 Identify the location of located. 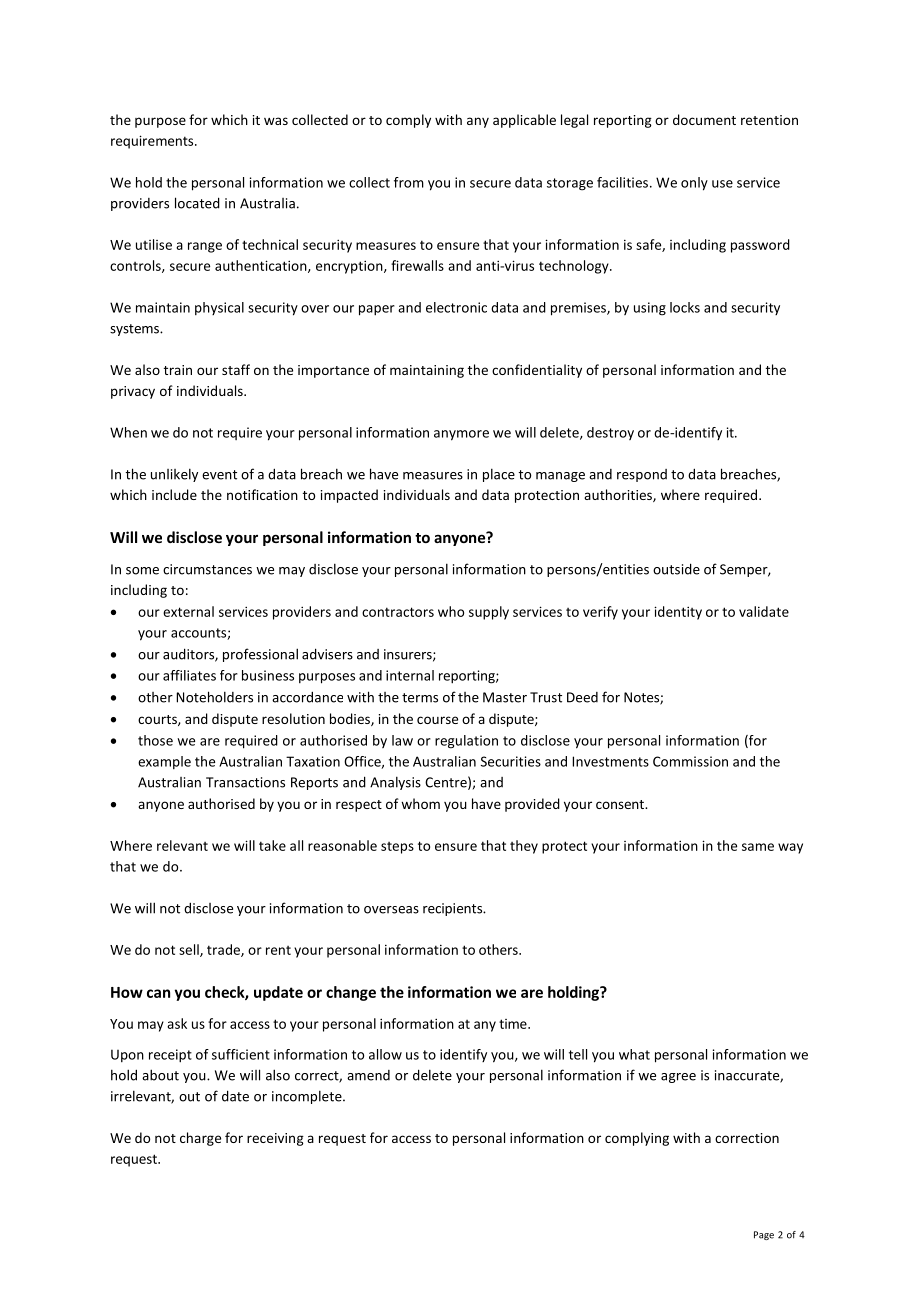
(197, 203).
